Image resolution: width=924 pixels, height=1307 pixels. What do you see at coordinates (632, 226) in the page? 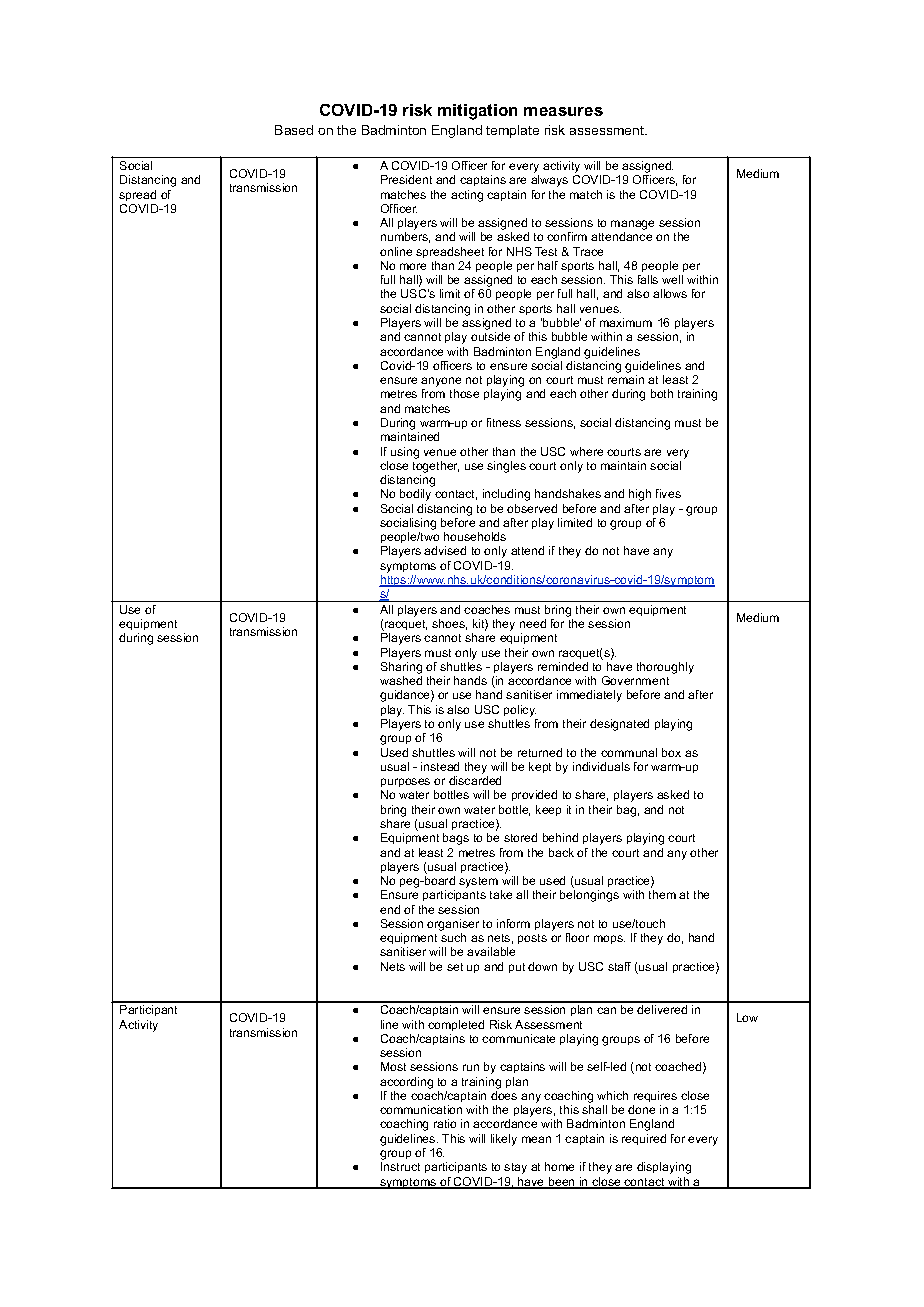
I see `manage` at bounding box center [632, 226].
